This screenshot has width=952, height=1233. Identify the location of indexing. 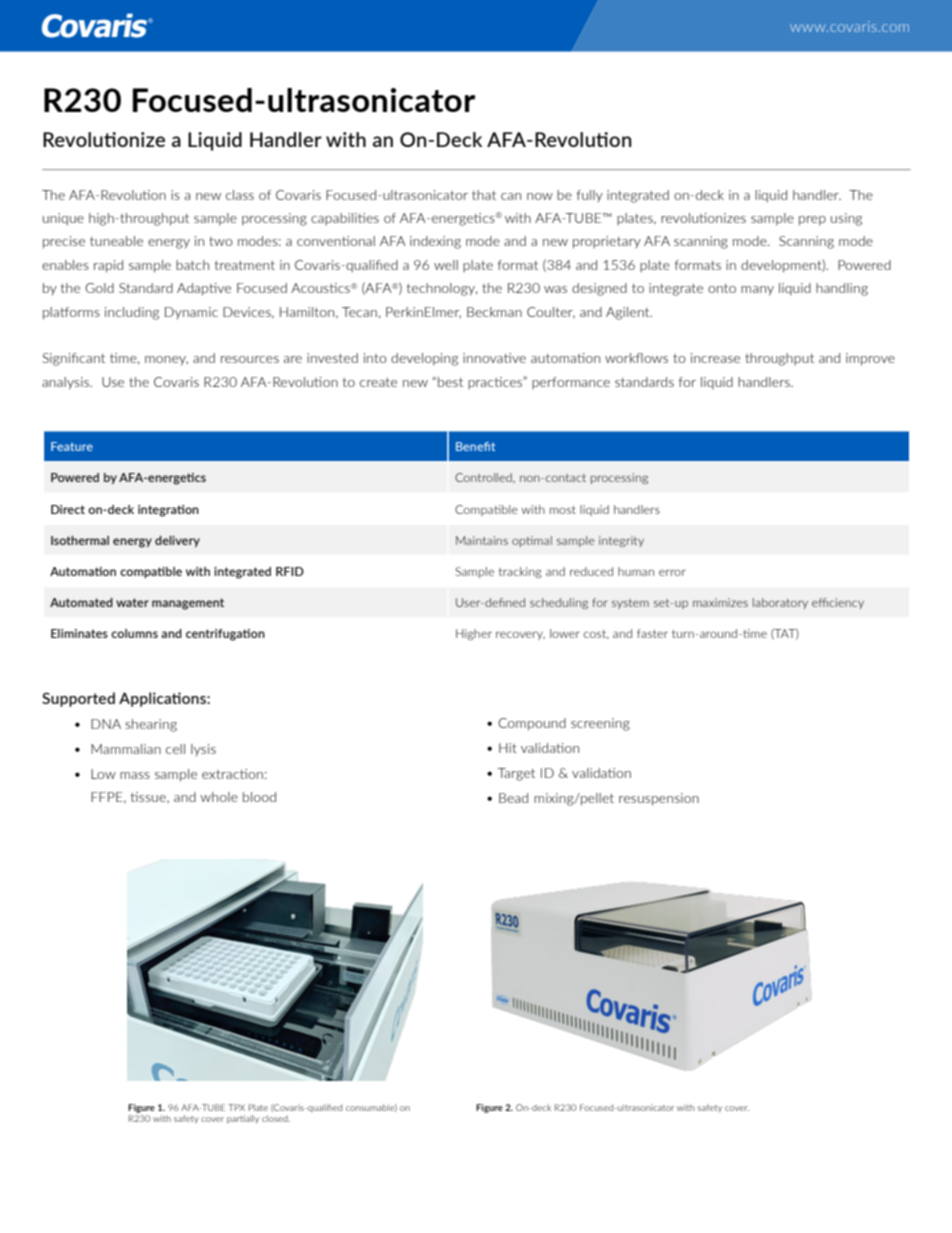
(435, 242).
